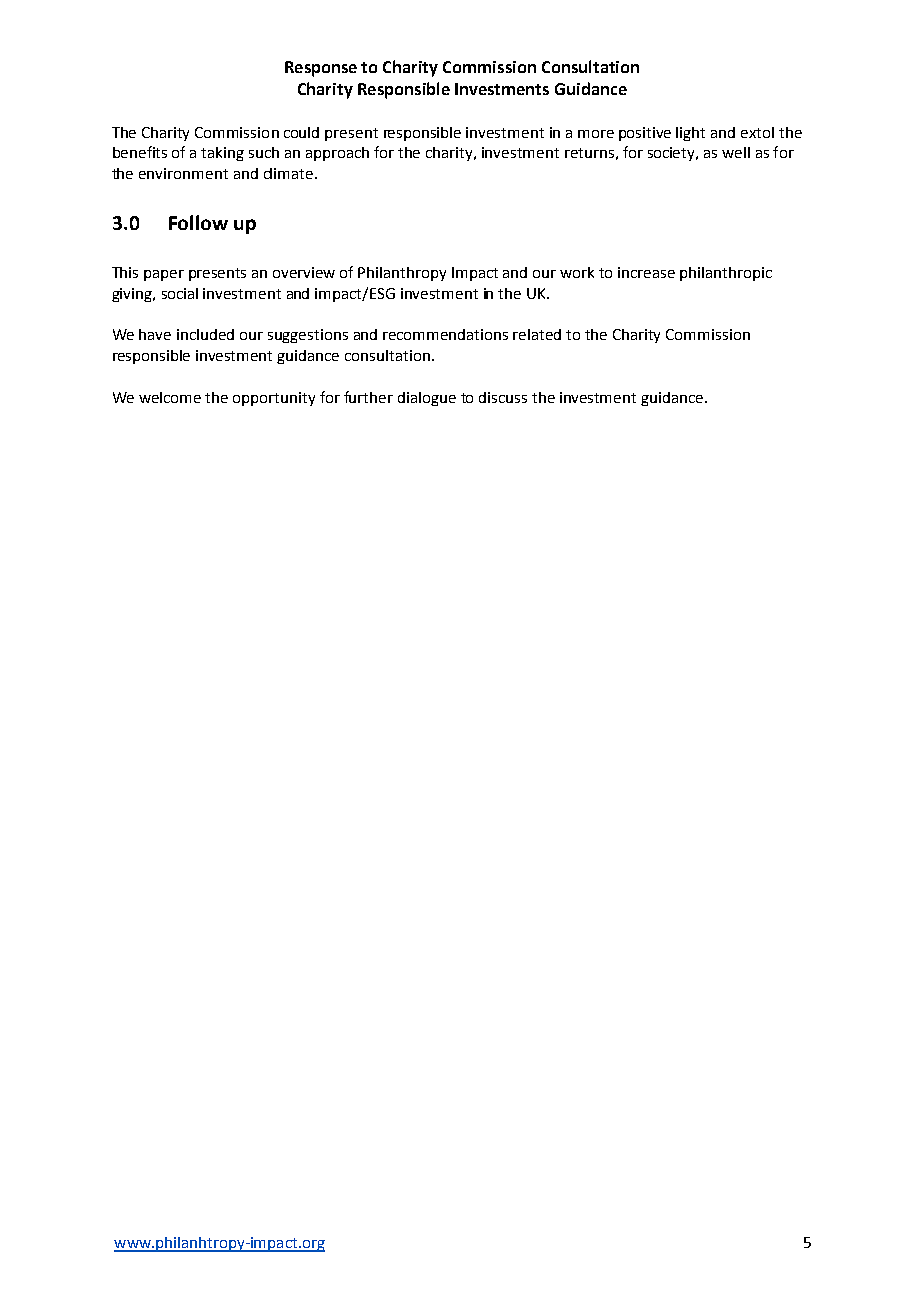 This document has height=1308, width=924. Describe the element at coordinates (301, 132) in the document. I see `could` at that location.
